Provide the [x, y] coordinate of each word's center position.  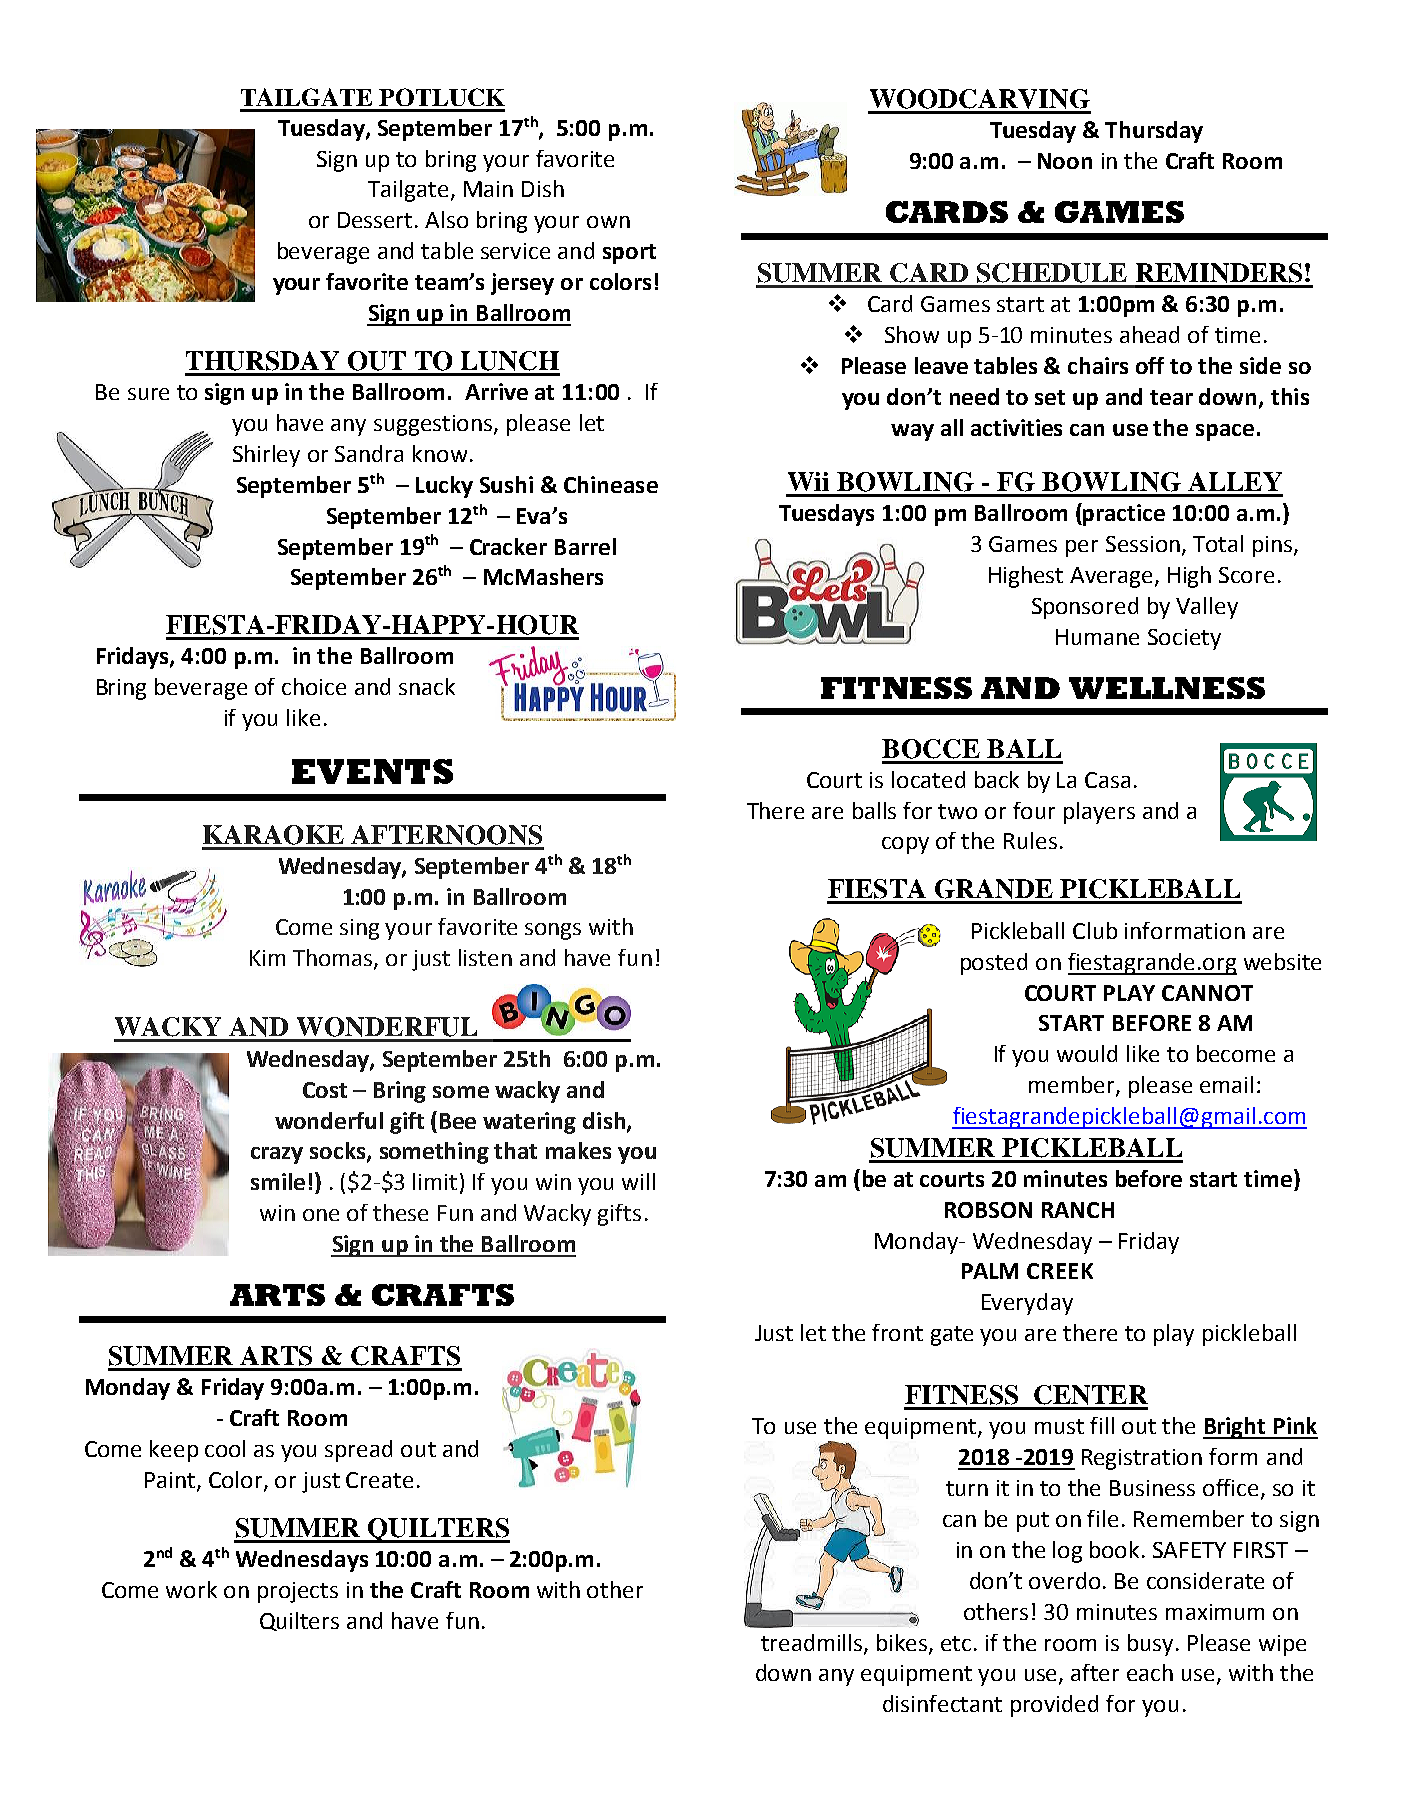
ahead [1149, 334]
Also [446, 219]
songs [553, 931]
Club [1095, 930]
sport [629, 254]
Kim [267, 958]
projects [298, 1592]
